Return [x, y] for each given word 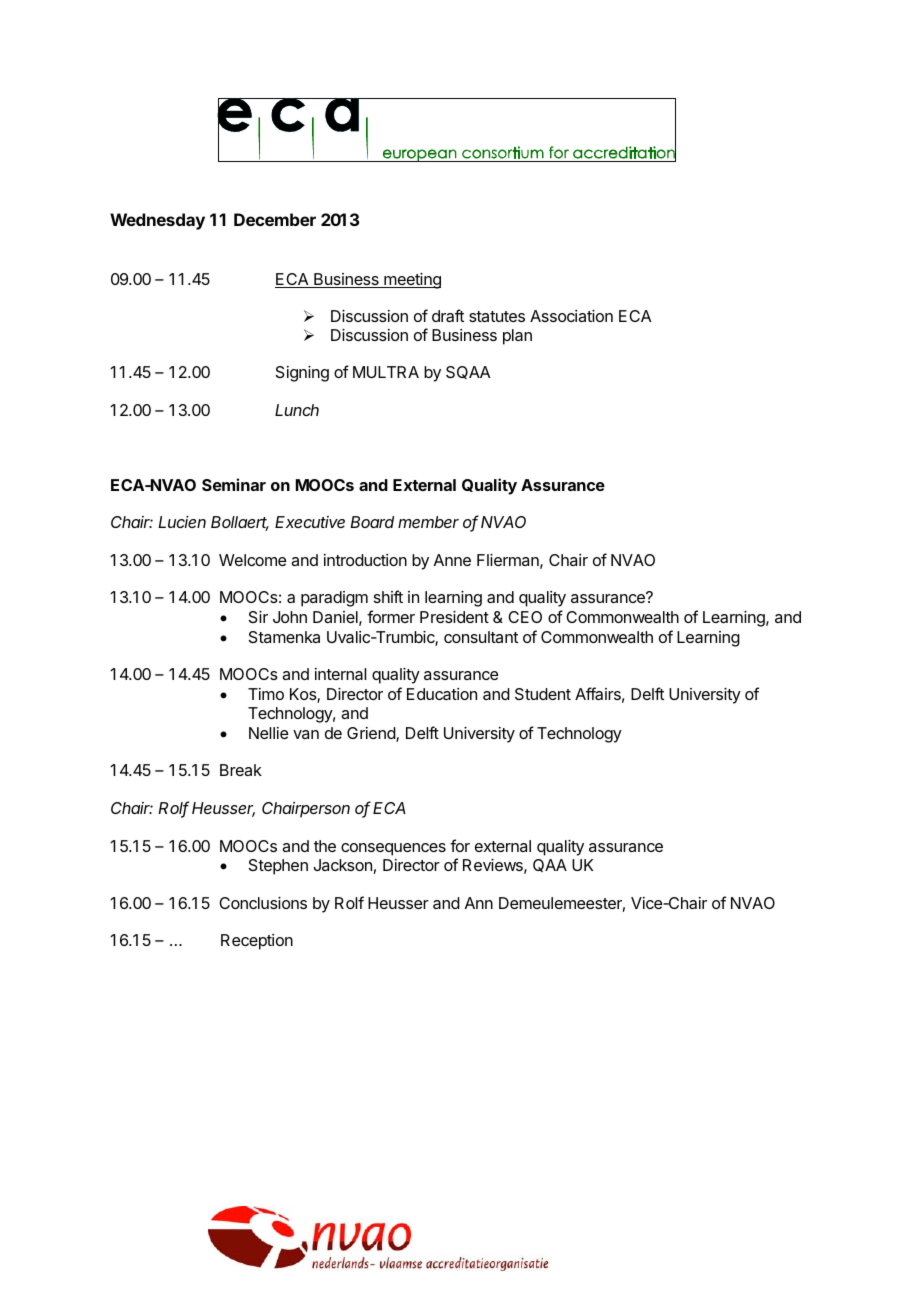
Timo [266, 694]
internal [340, 674]
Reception [257, 942]
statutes [497, 316]
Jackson [343, 865]
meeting [411, 281]
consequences [393, 849]
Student [543, 694]
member [428, 522]
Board [372, 522]
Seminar [234, 484]
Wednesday [157, 221]
